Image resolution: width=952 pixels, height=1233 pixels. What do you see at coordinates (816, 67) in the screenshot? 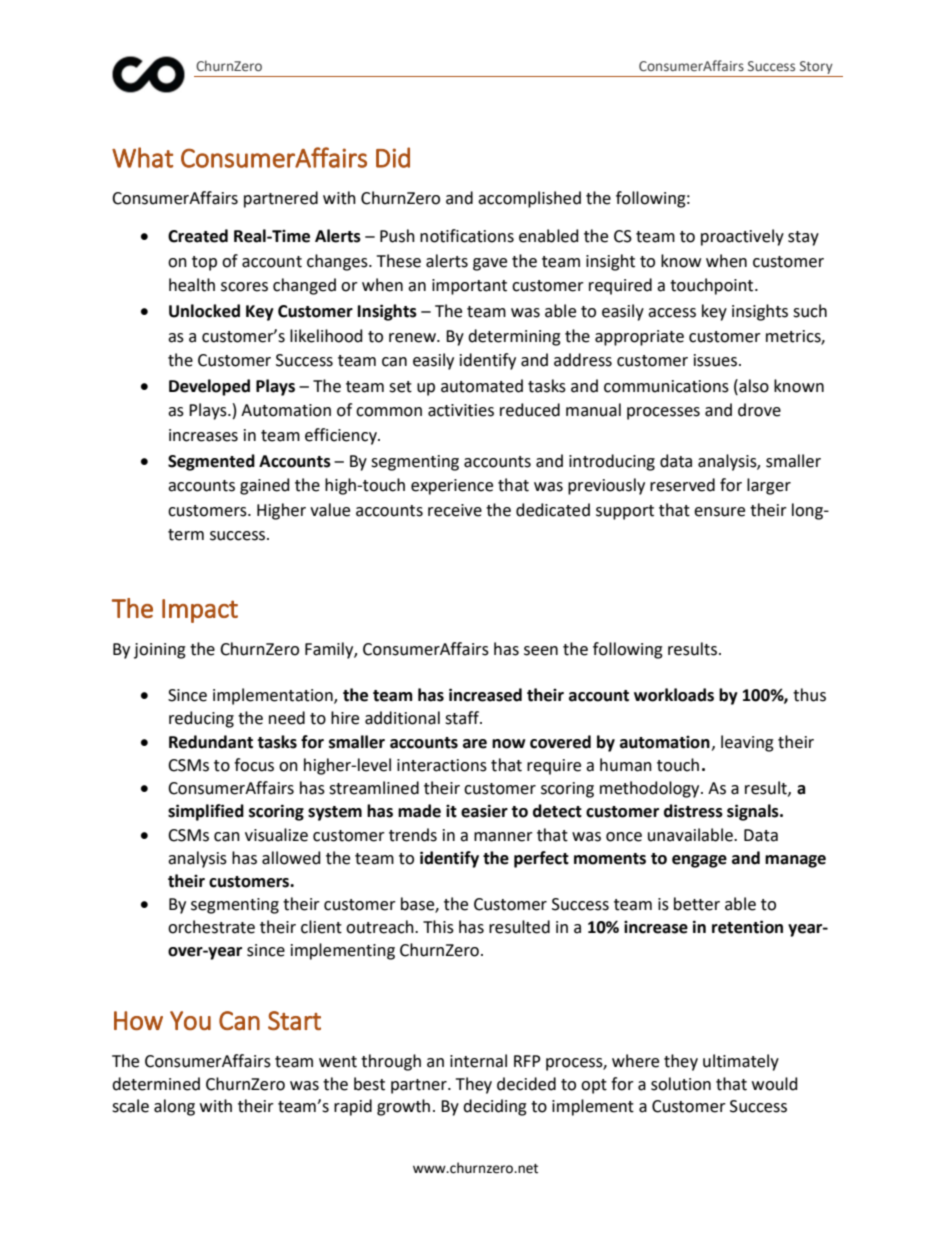
I see `Story` at bounding box center [816, 67].
